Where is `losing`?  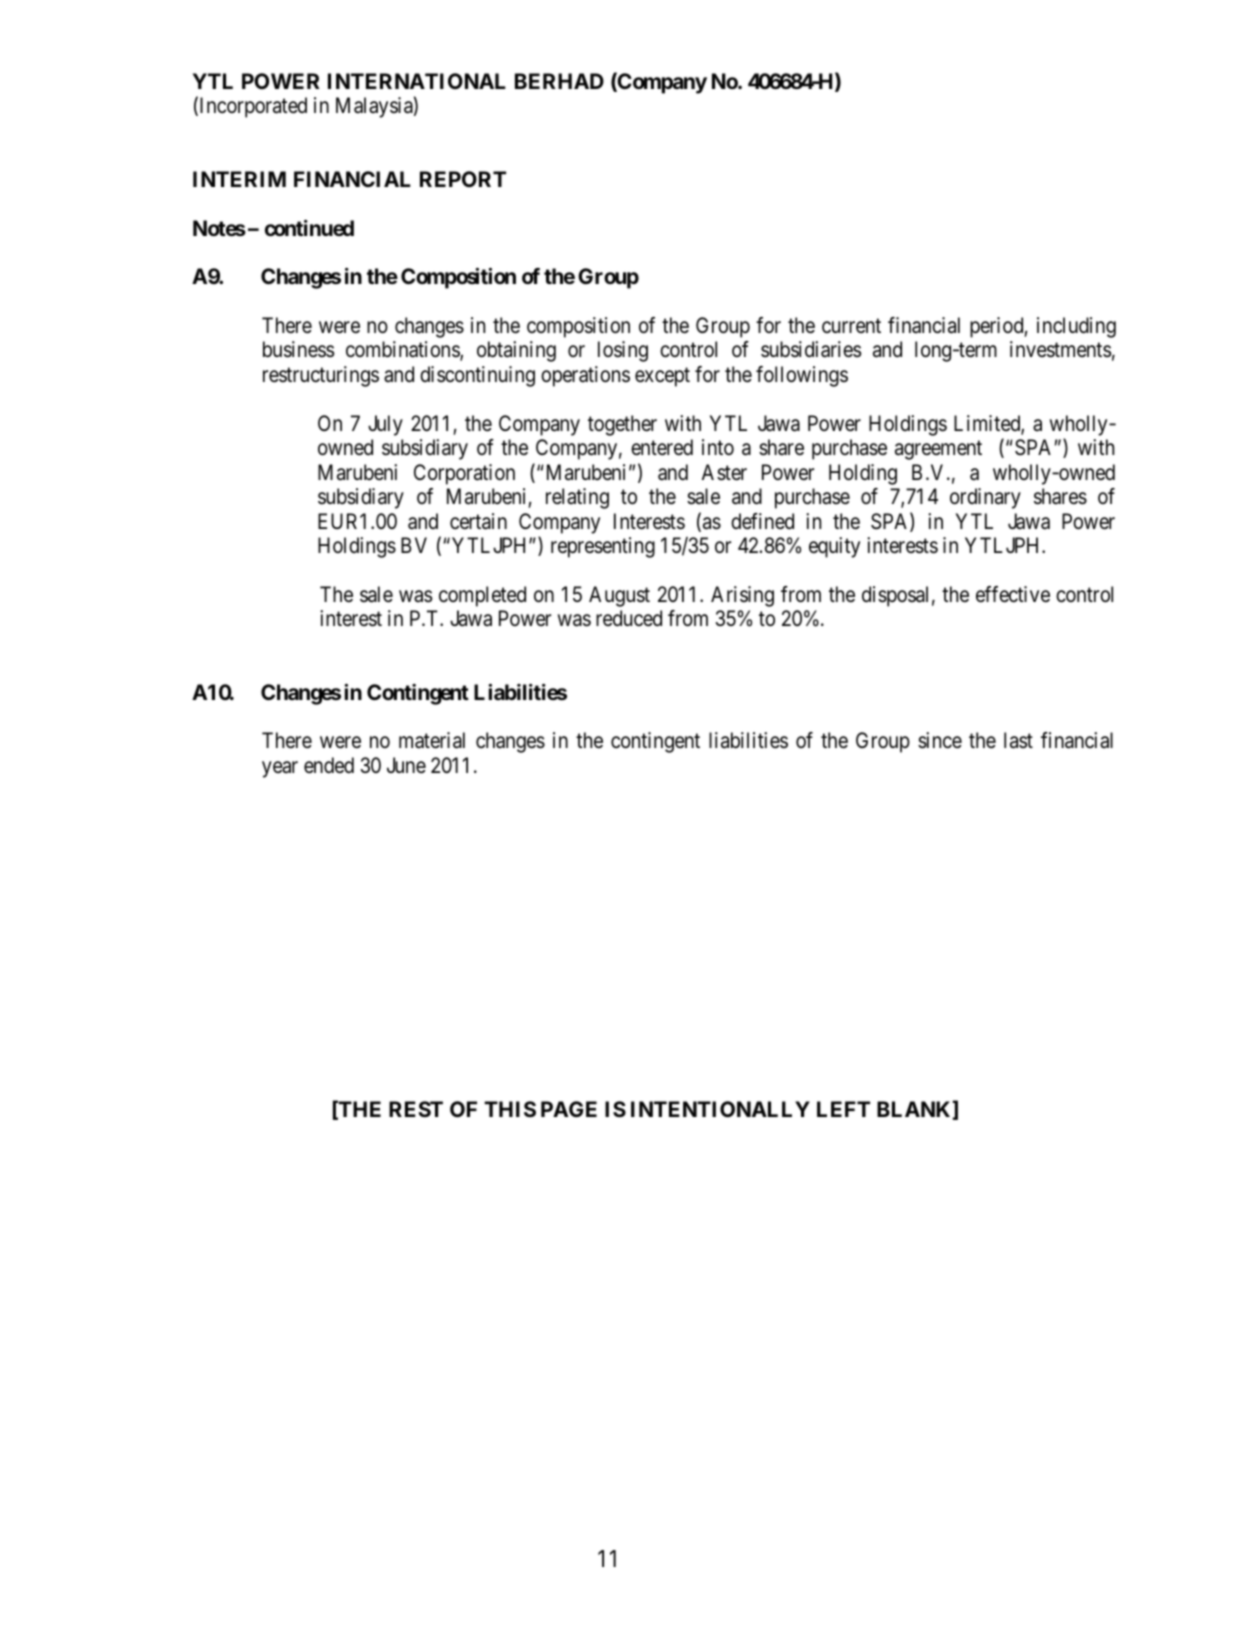 losing is located at coordinates (623, 351).
